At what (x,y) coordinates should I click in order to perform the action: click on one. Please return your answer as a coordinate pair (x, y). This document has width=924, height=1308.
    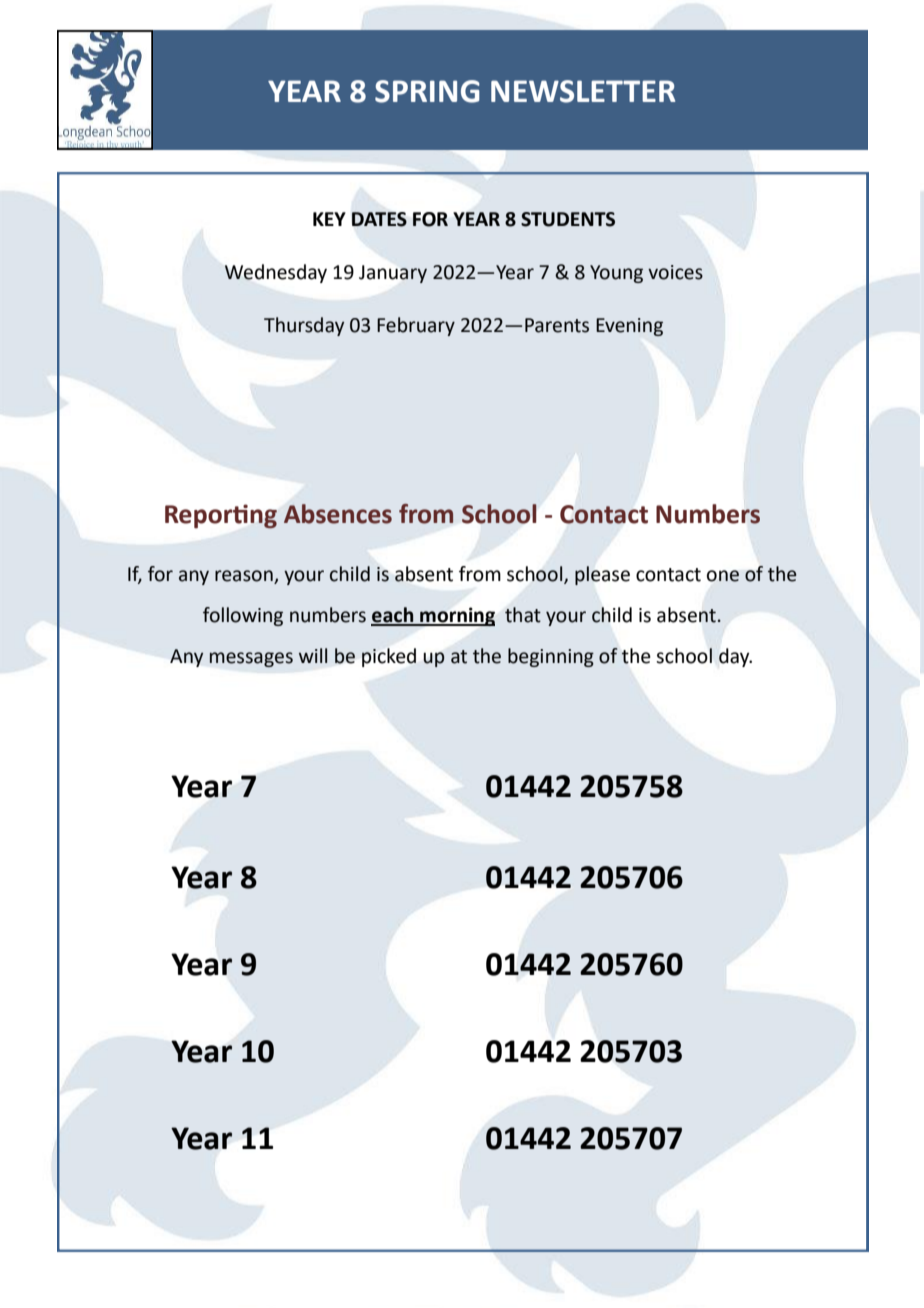
    Looking at the image, I should click on (723, 576).
